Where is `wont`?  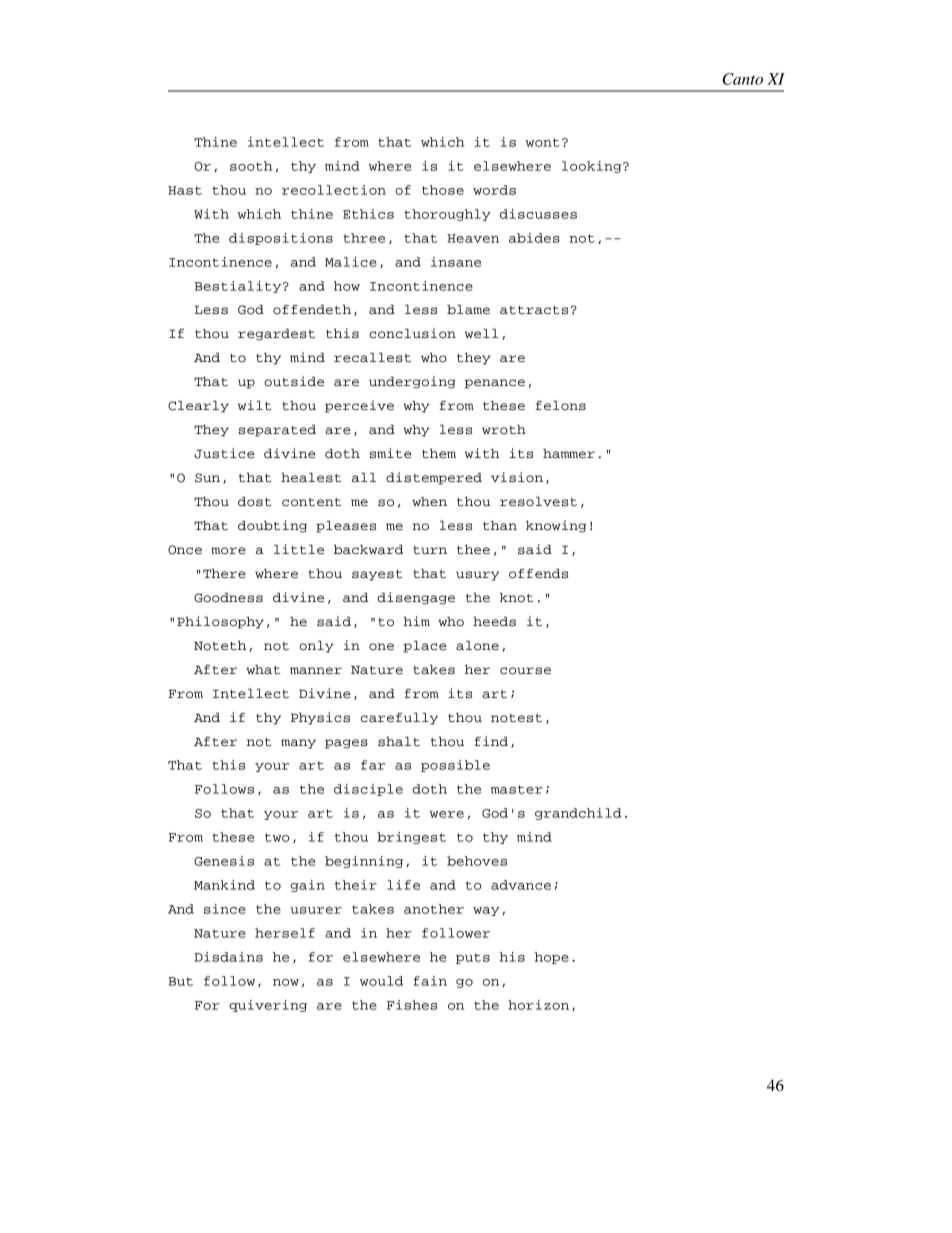
wont is located at coordinates (543, 142).
